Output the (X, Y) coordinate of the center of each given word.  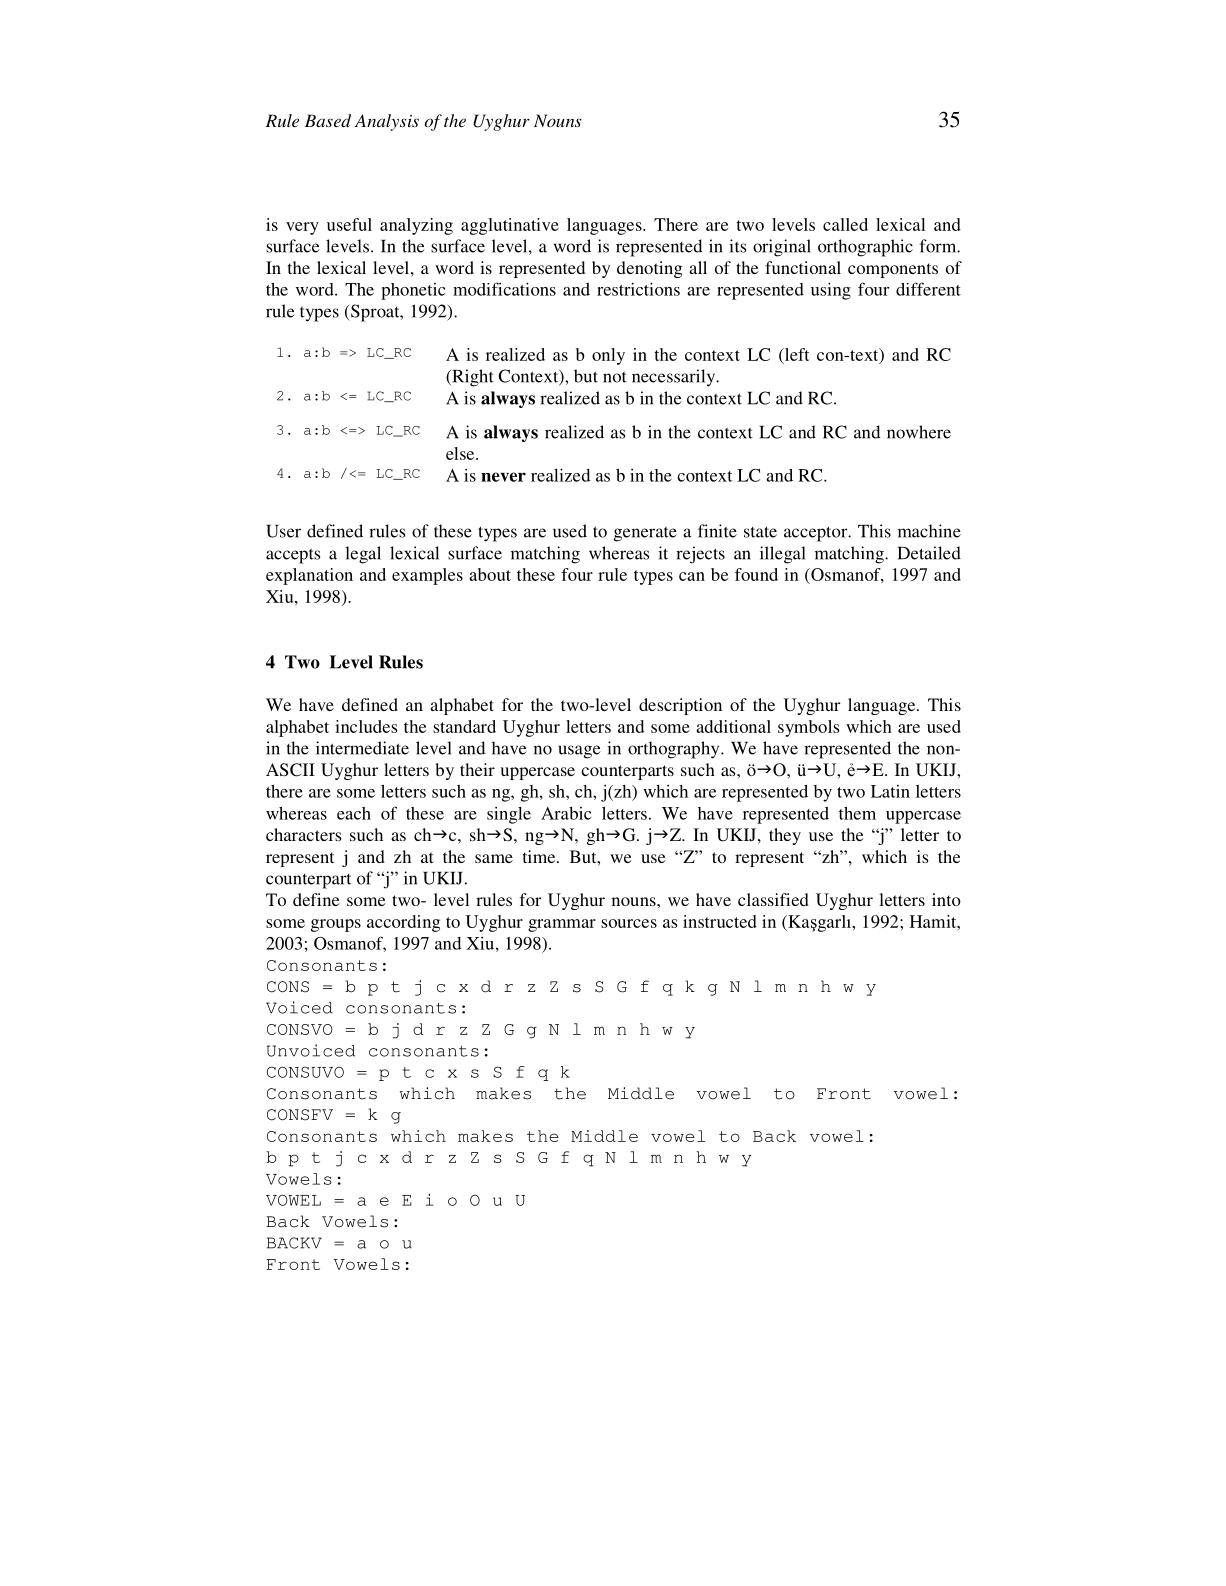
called (845, 224)
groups (336, 925)
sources (629, 923)
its (737, 246)
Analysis (387, 122)
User (283, 531)
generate (645, 534)
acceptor (817, 534)
